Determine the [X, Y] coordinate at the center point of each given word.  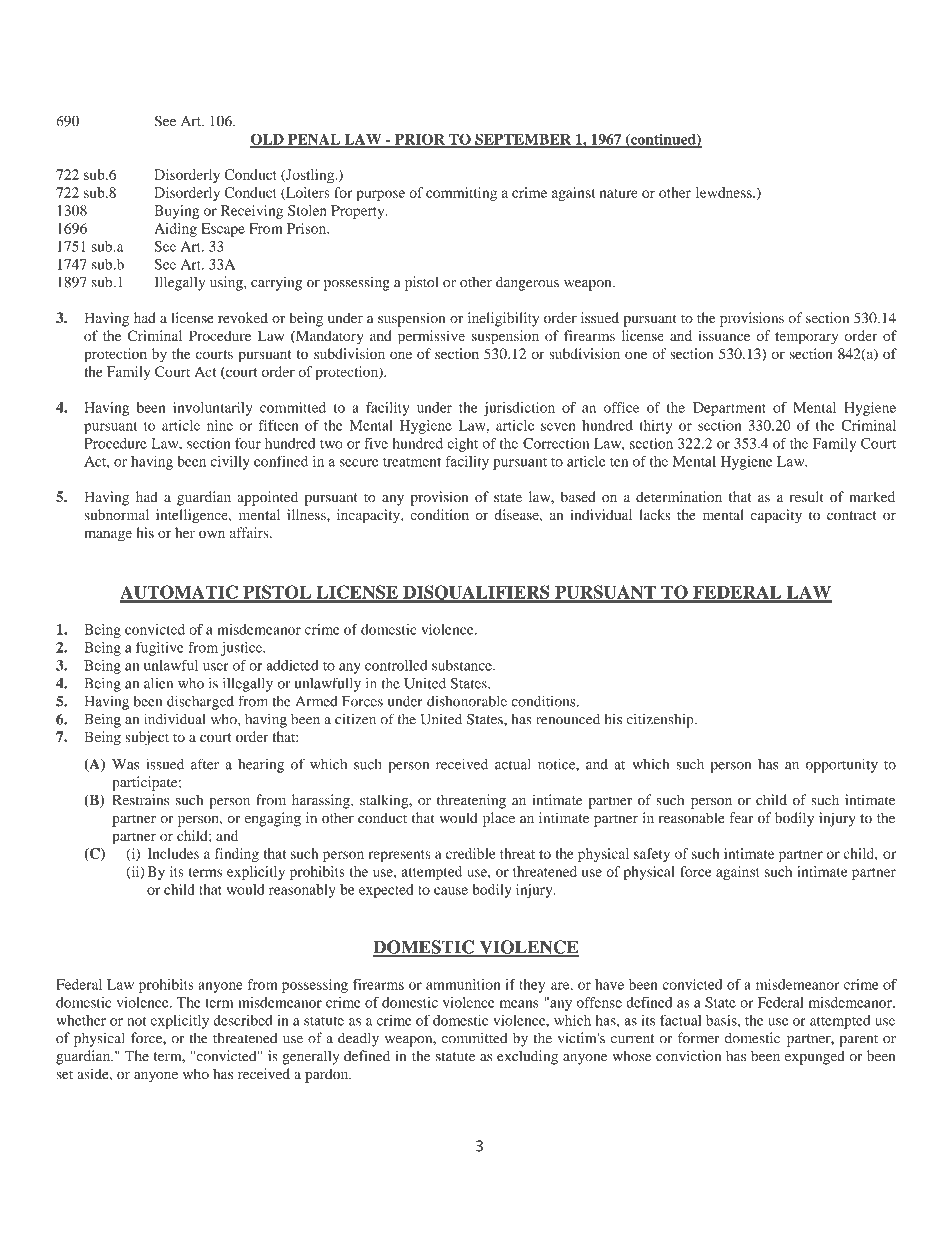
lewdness [725, 192]
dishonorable [467, 701]
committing [461, 194]
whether [81, 1020]
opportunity [842, 765]
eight [462, 445]
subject [147, 738]
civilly [230, 463]
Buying [176, 212]
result [806, 497]
